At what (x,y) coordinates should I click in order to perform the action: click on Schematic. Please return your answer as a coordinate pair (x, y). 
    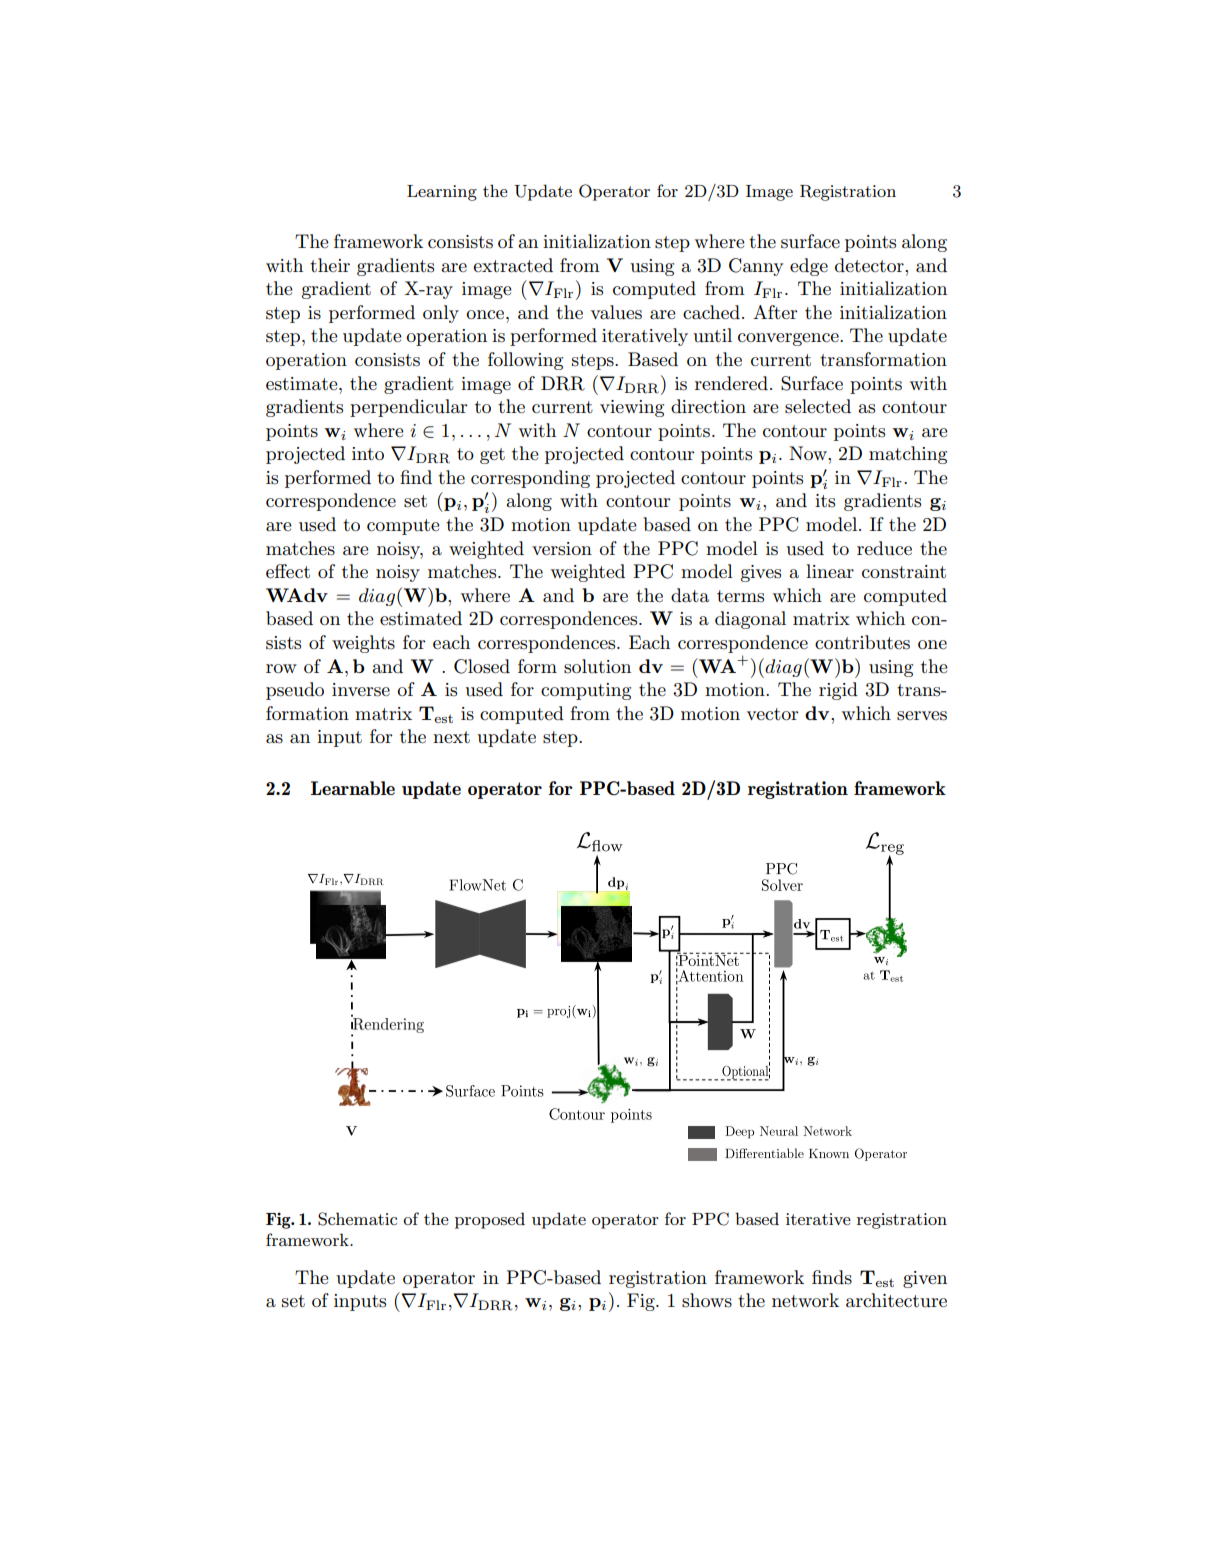
    Looking at the image, I should click on (357, 1219).
